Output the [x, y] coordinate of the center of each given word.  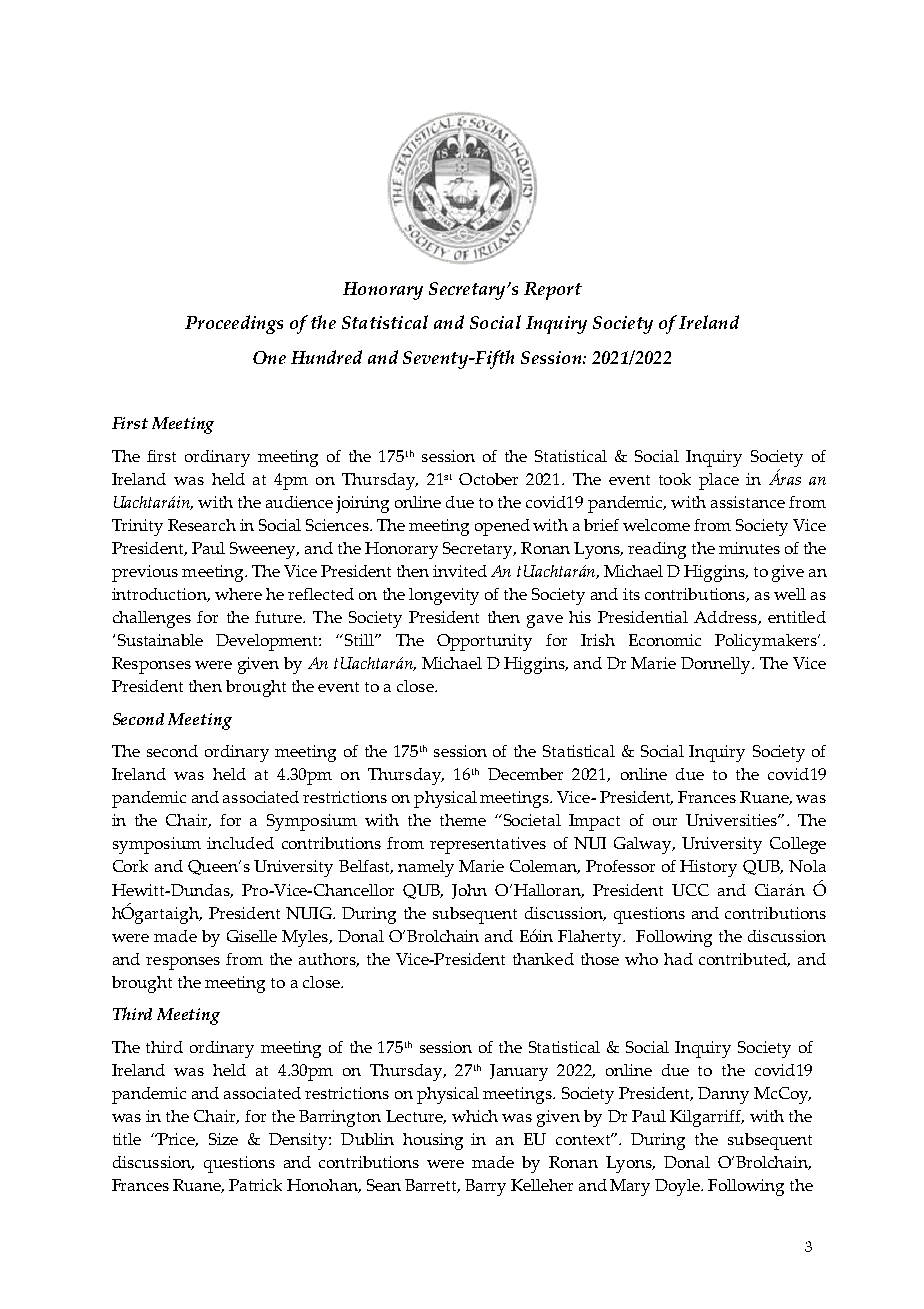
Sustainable [160, 640]
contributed [744, 960]
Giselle [252, 936]
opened [502, 527]
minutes [749, 548]
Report [553, 291]
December [525, 774]
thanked [543, 959]
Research [202, 525]
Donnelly [717, 665]
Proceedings [234, 324]
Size [223, 1139]
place [719, 481]
